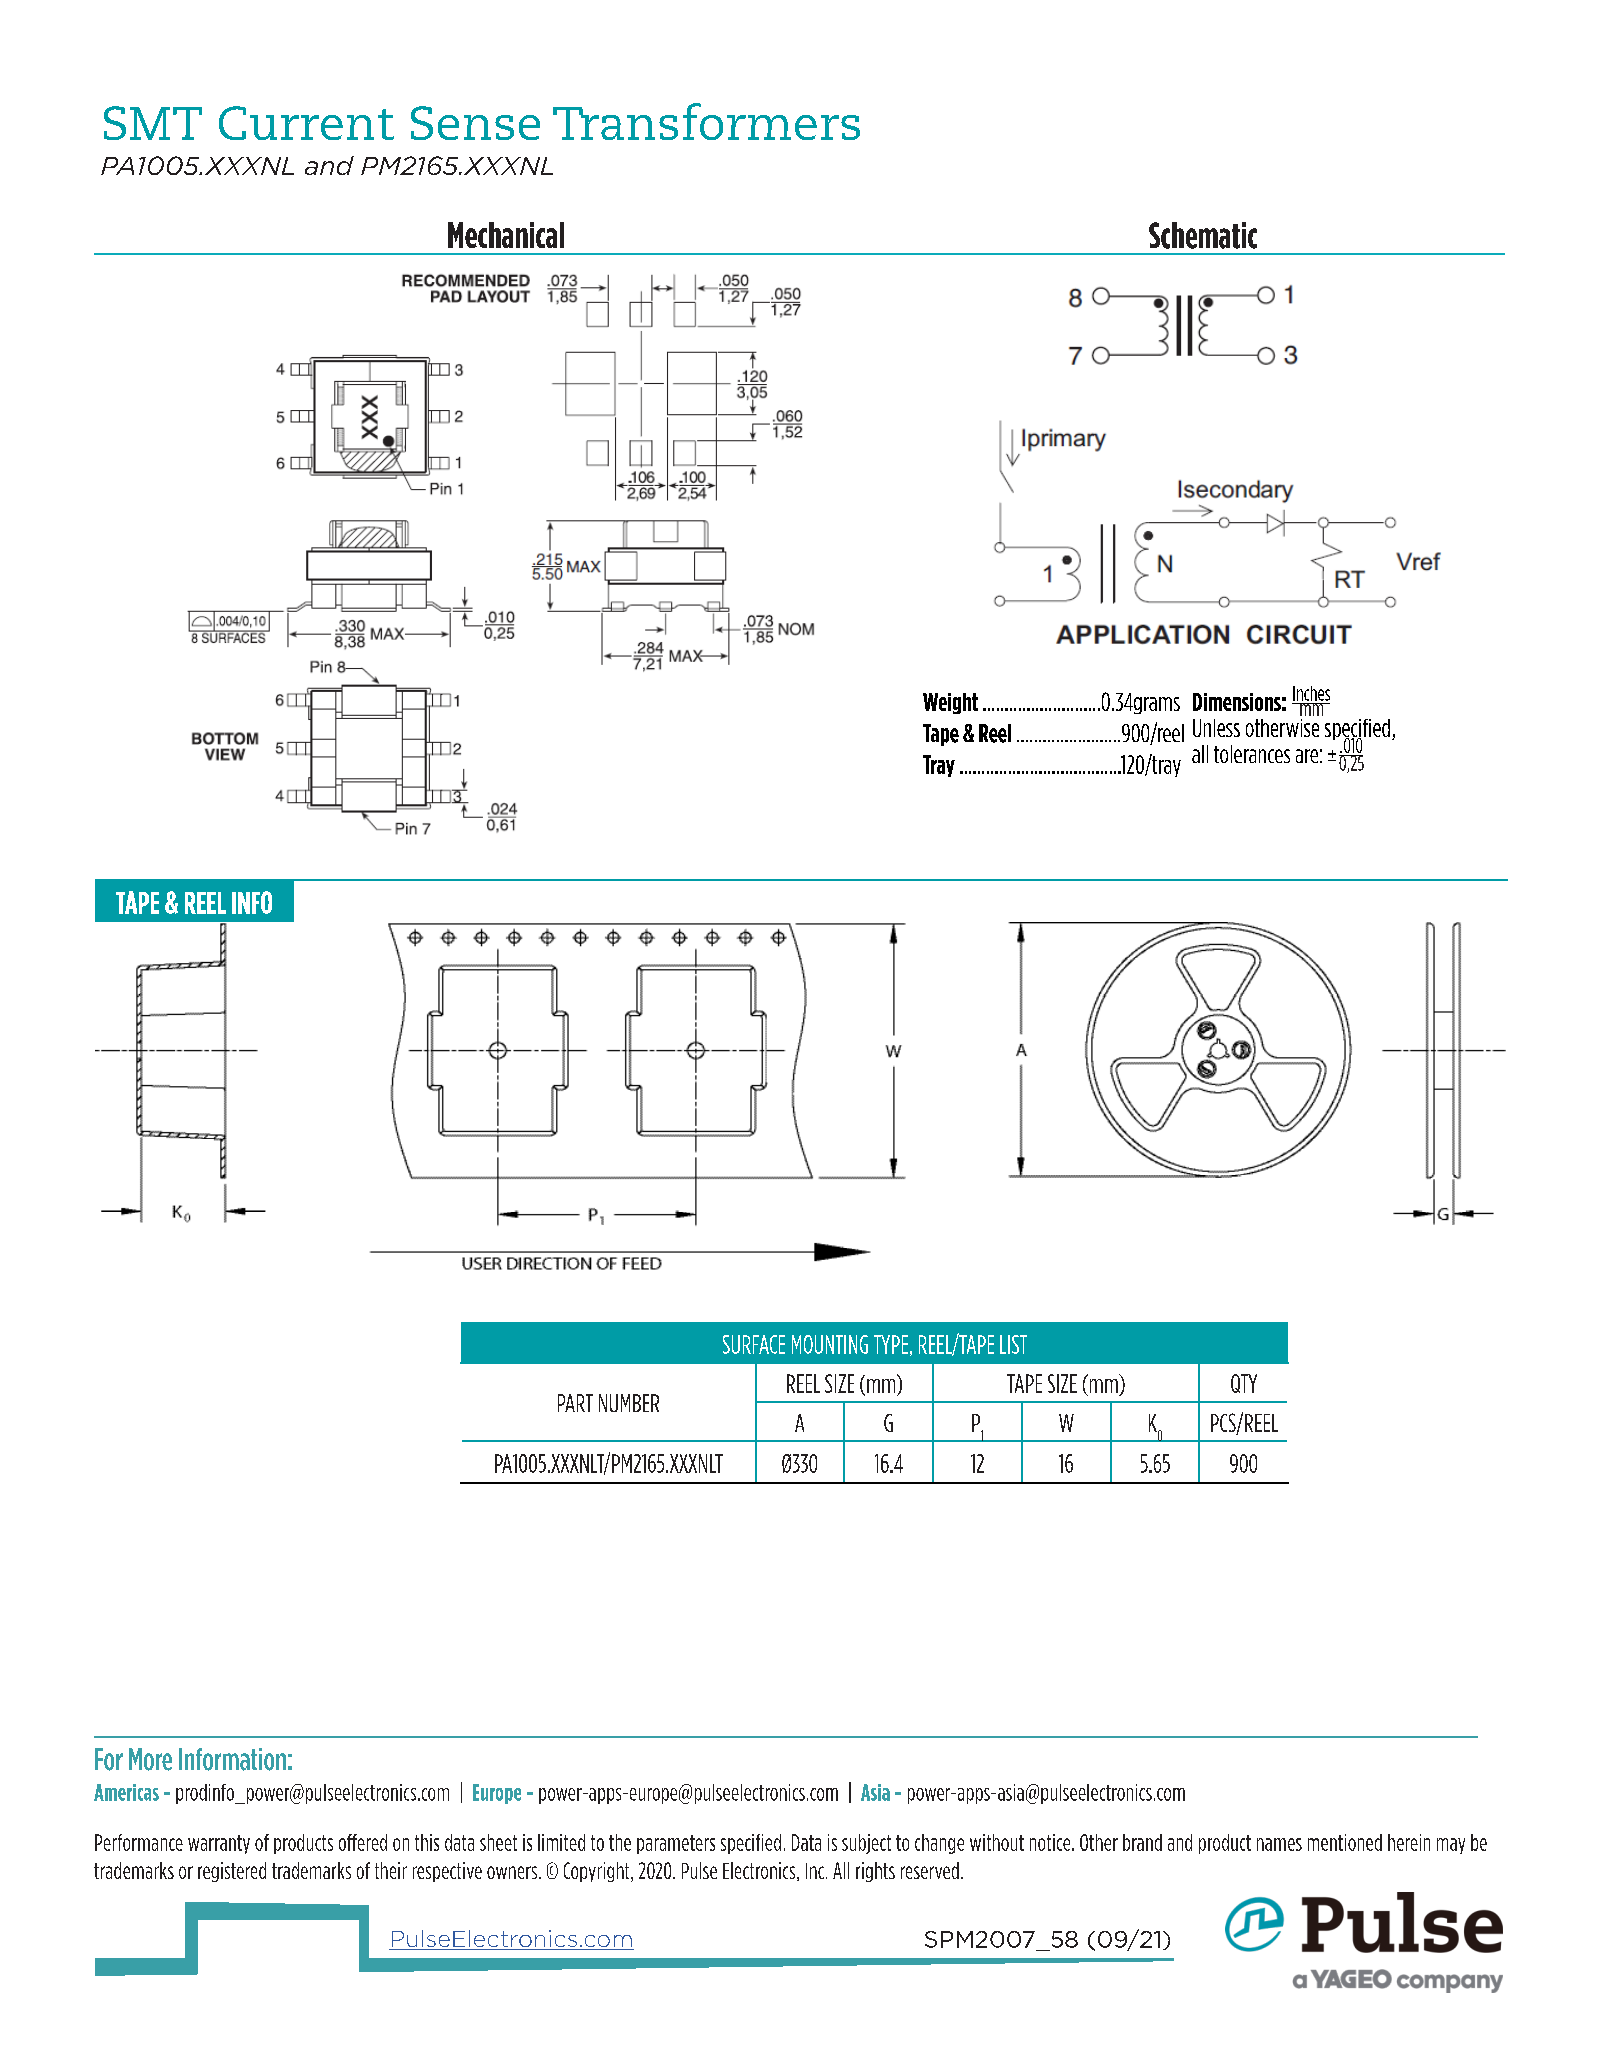  I want to click on Transformers, so click(706, 121).
